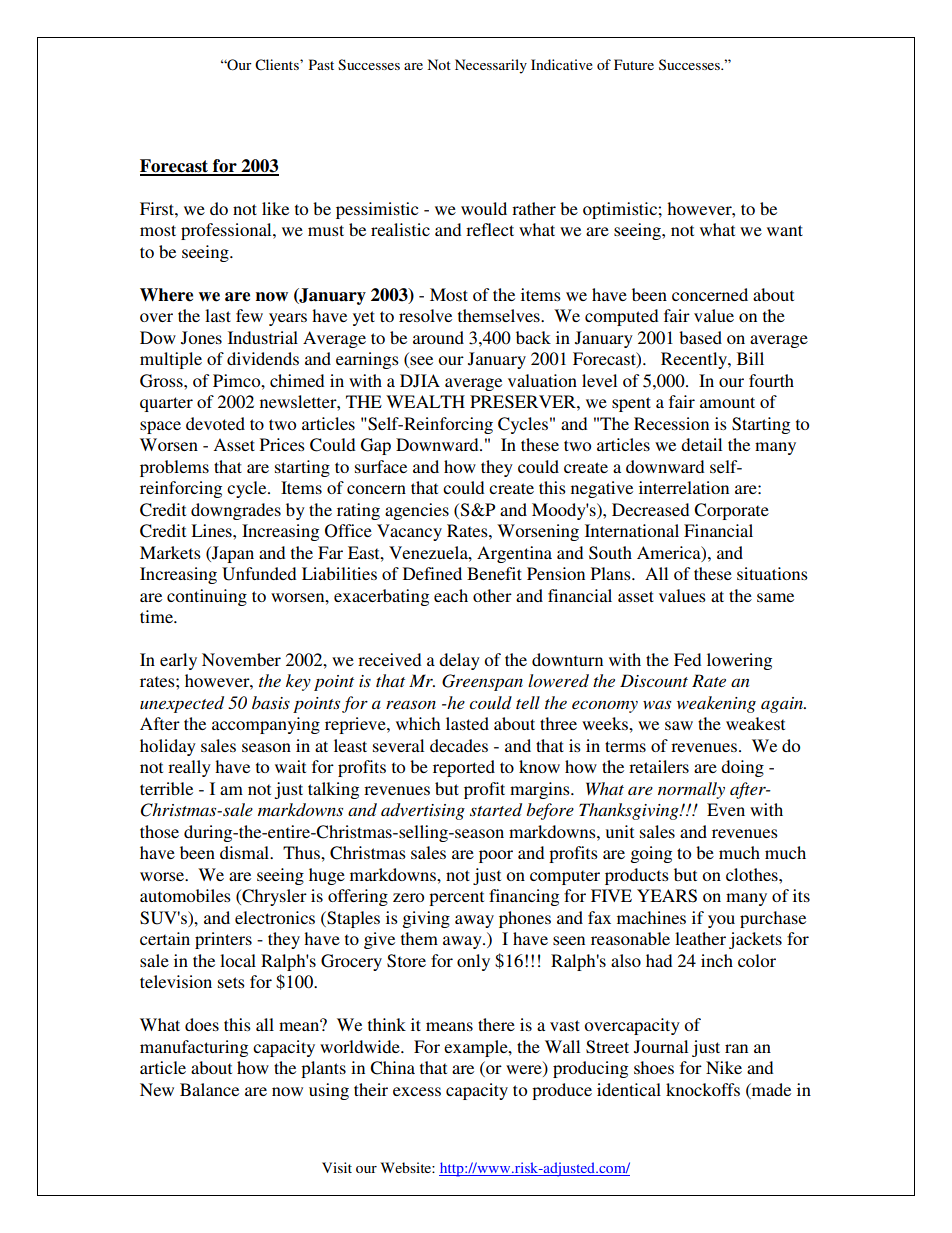  Describe the element at coordinates (634, 64) in the page. I see `Future` at that location.
